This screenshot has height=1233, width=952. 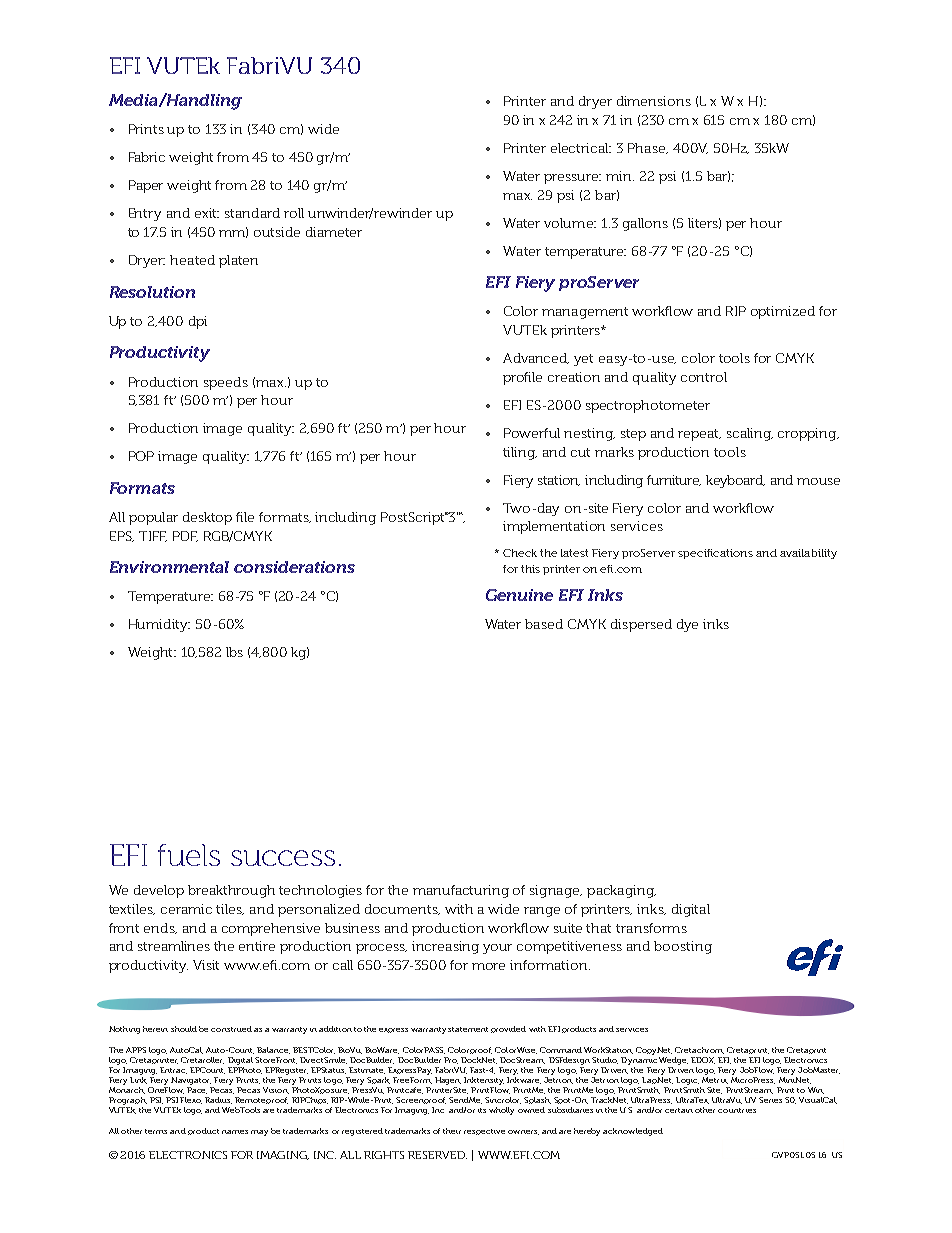 I want to click on Advanced, so click(x=536, y=358).
